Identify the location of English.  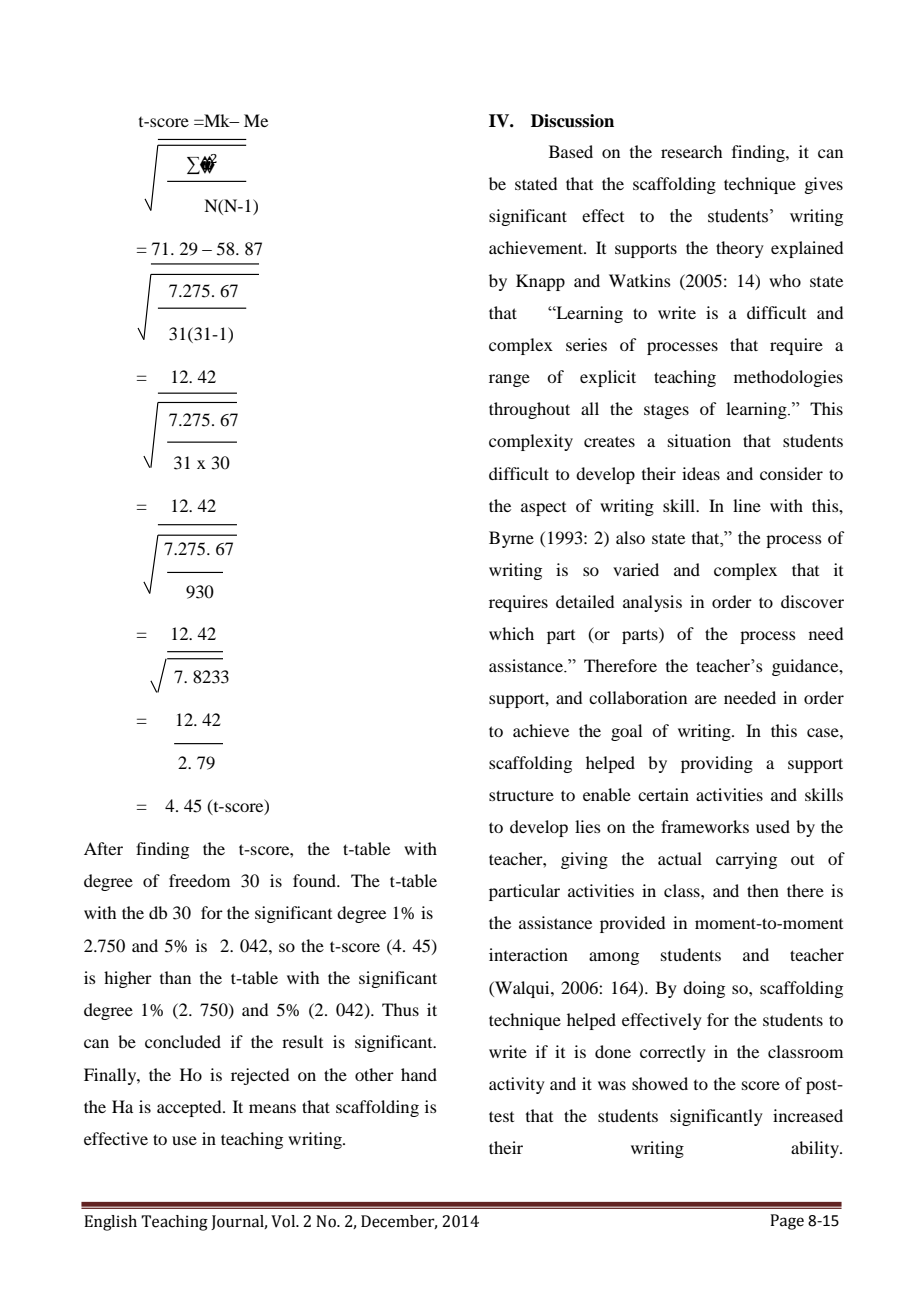
(110, 1223).
